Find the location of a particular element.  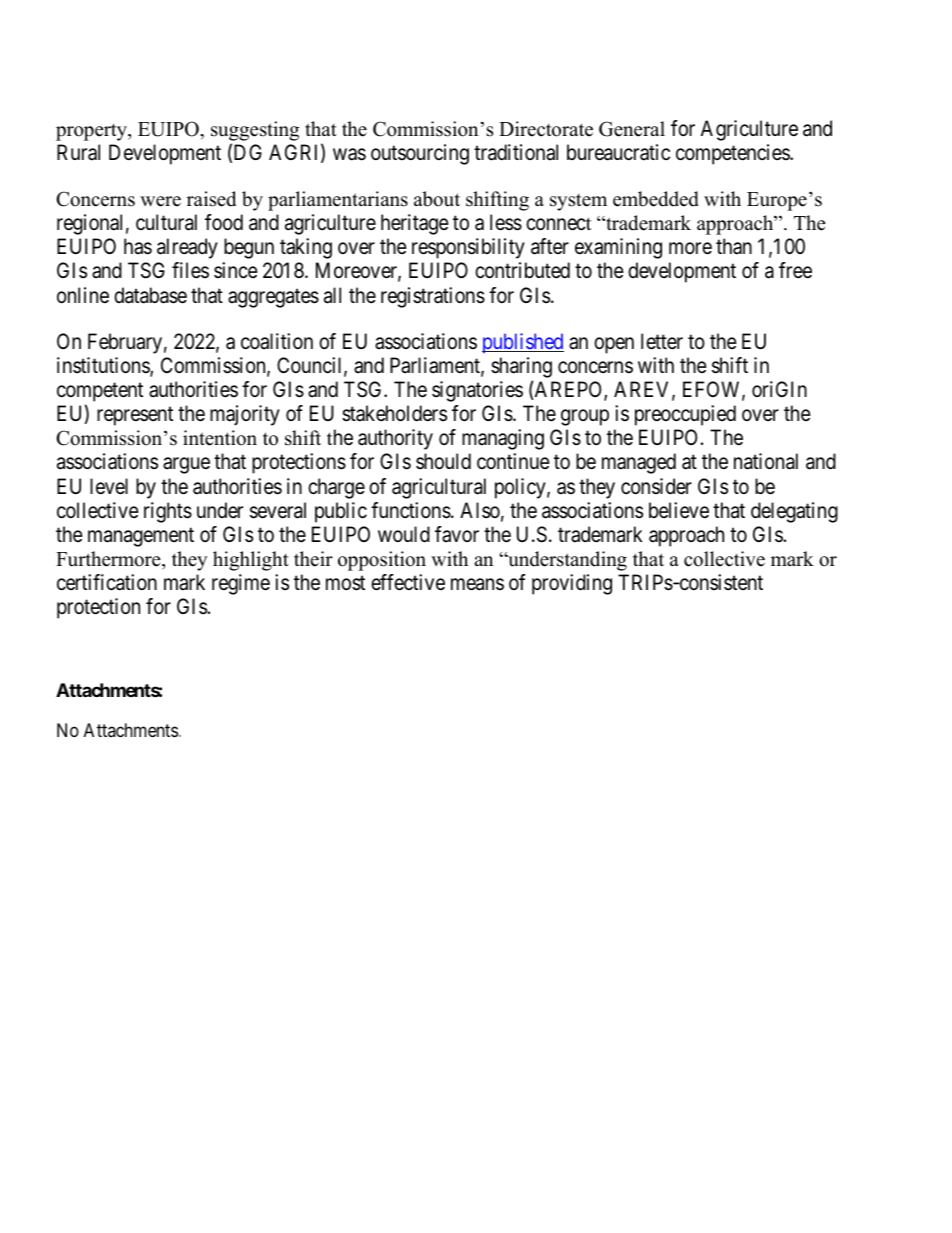

sharing is located at coordinates (521, 367).
